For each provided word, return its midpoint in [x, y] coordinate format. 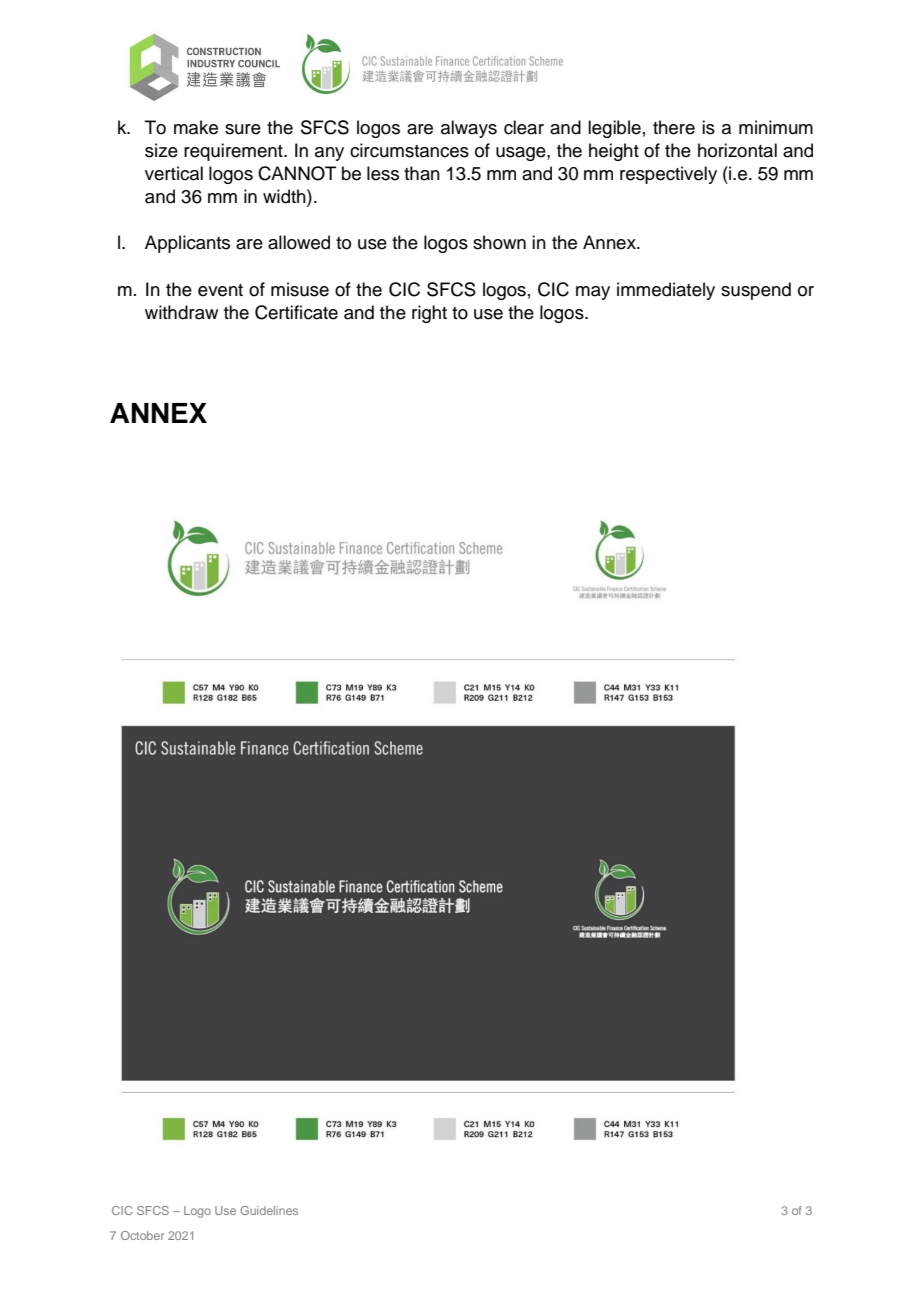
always [469, 129]
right [429, 314]
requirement [234, 152]
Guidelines [269, 1210]
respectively [668, 175]
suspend [756, 291]
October [142, 1235]
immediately [666, 291]
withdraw [181, 312]
